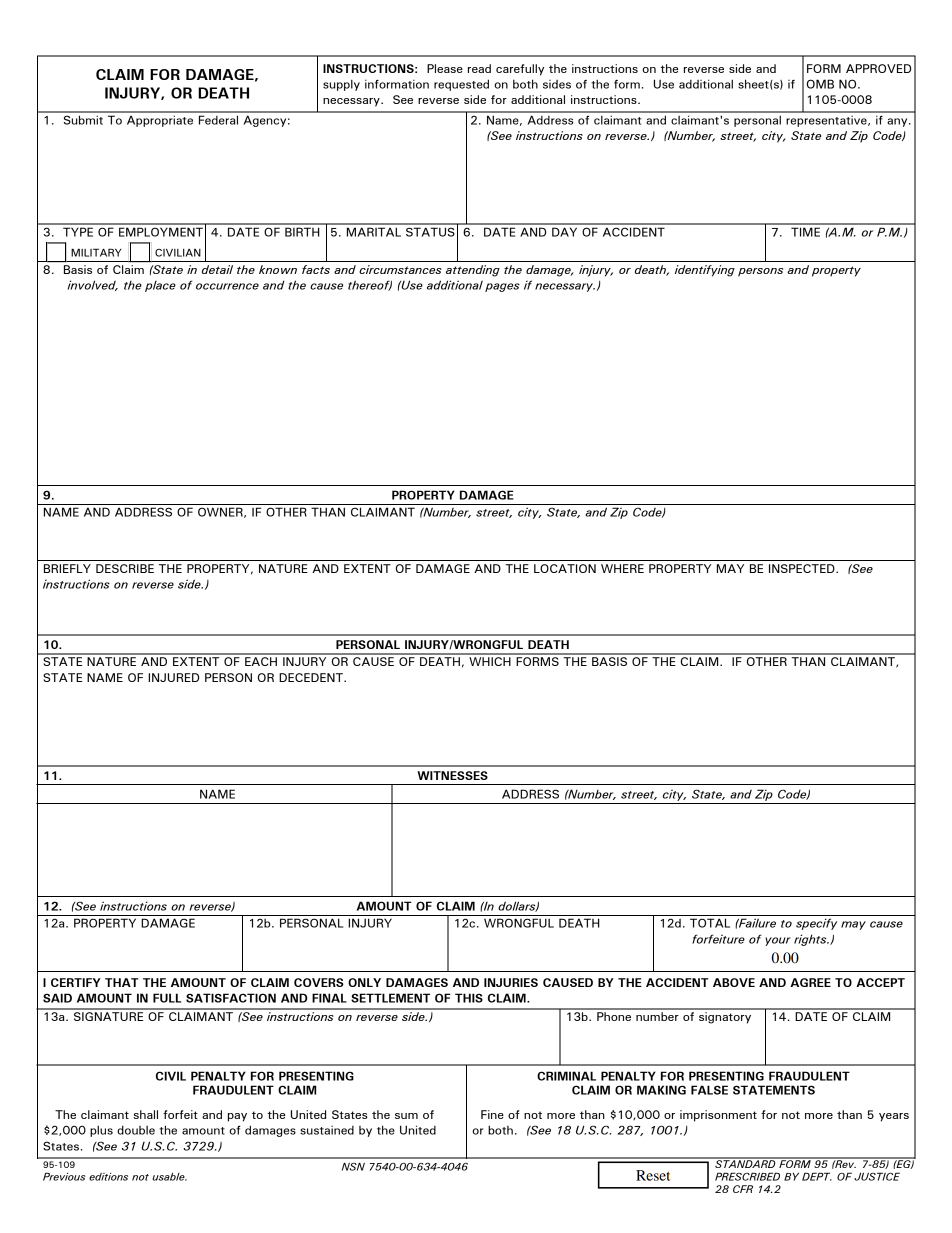  What do you see at coordinates (136, 1130) in the screenshot?
I see `double` at bounding box center [136, 1130].
